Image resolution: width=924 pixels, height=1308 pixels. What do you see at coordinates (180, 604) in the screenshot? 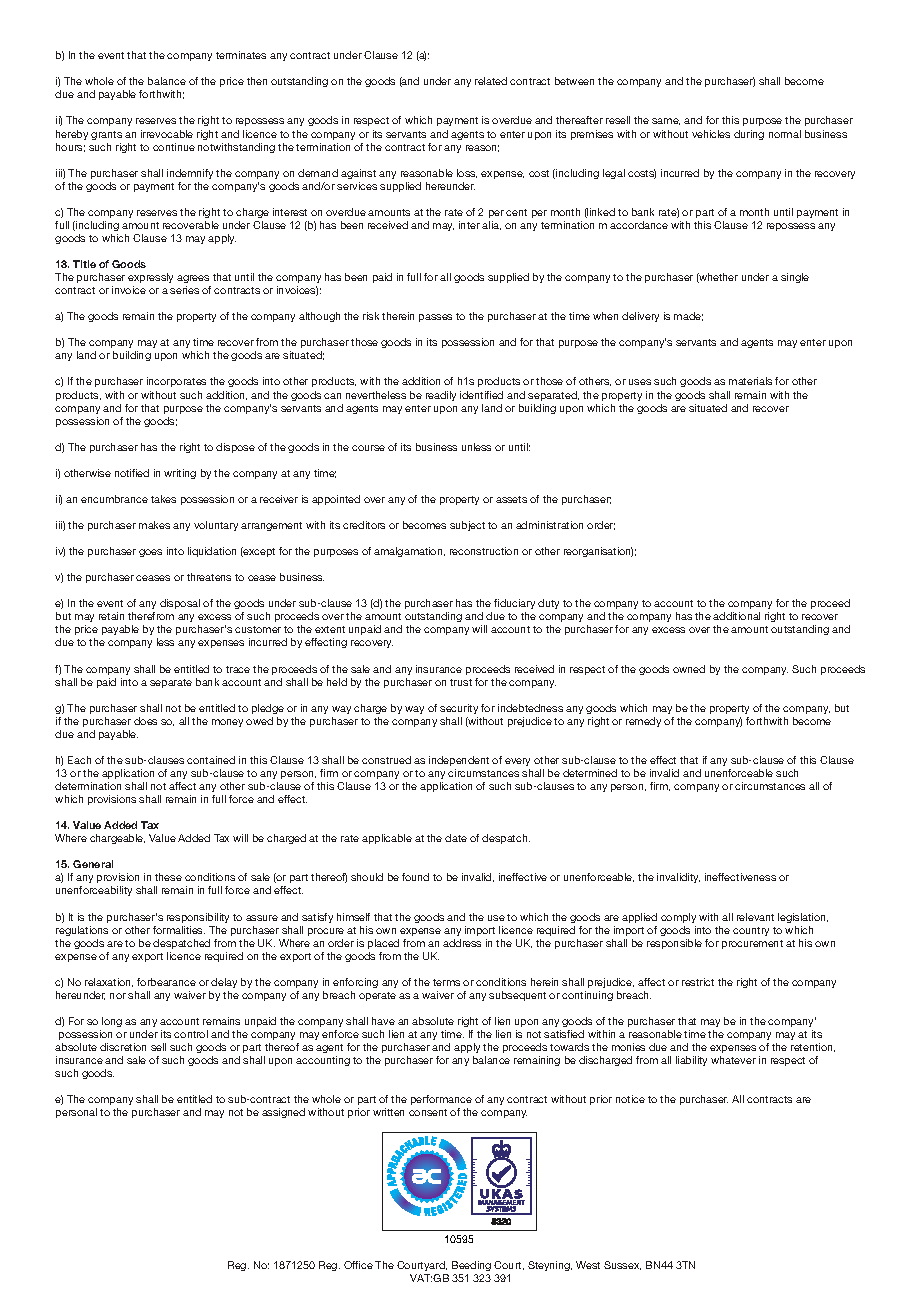
I see `disposal` at bounding box center [180, 604].
